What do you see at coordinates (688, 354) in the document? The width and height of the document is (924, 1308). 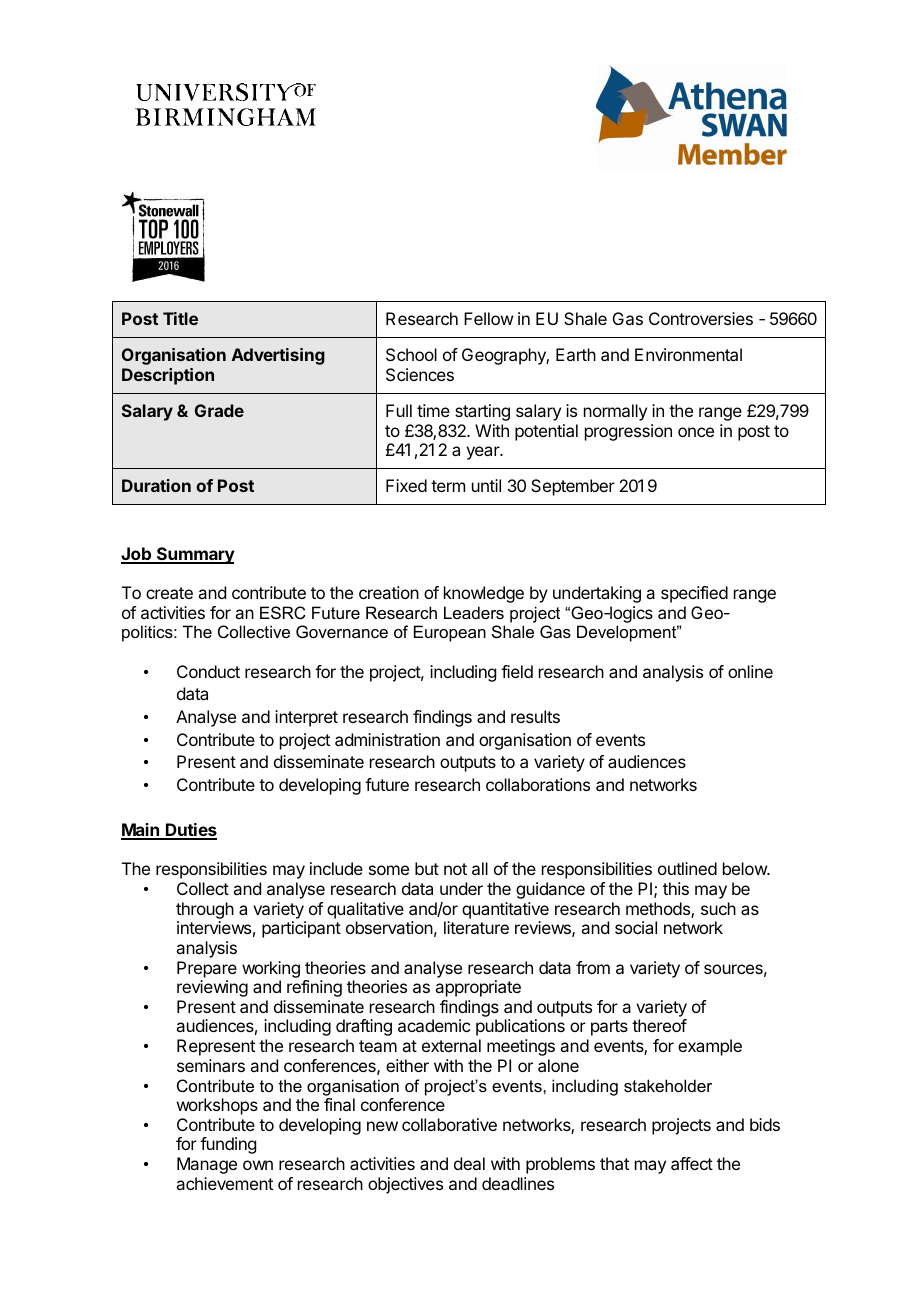 I see `Environmental` at bounding box center [688, 354].
